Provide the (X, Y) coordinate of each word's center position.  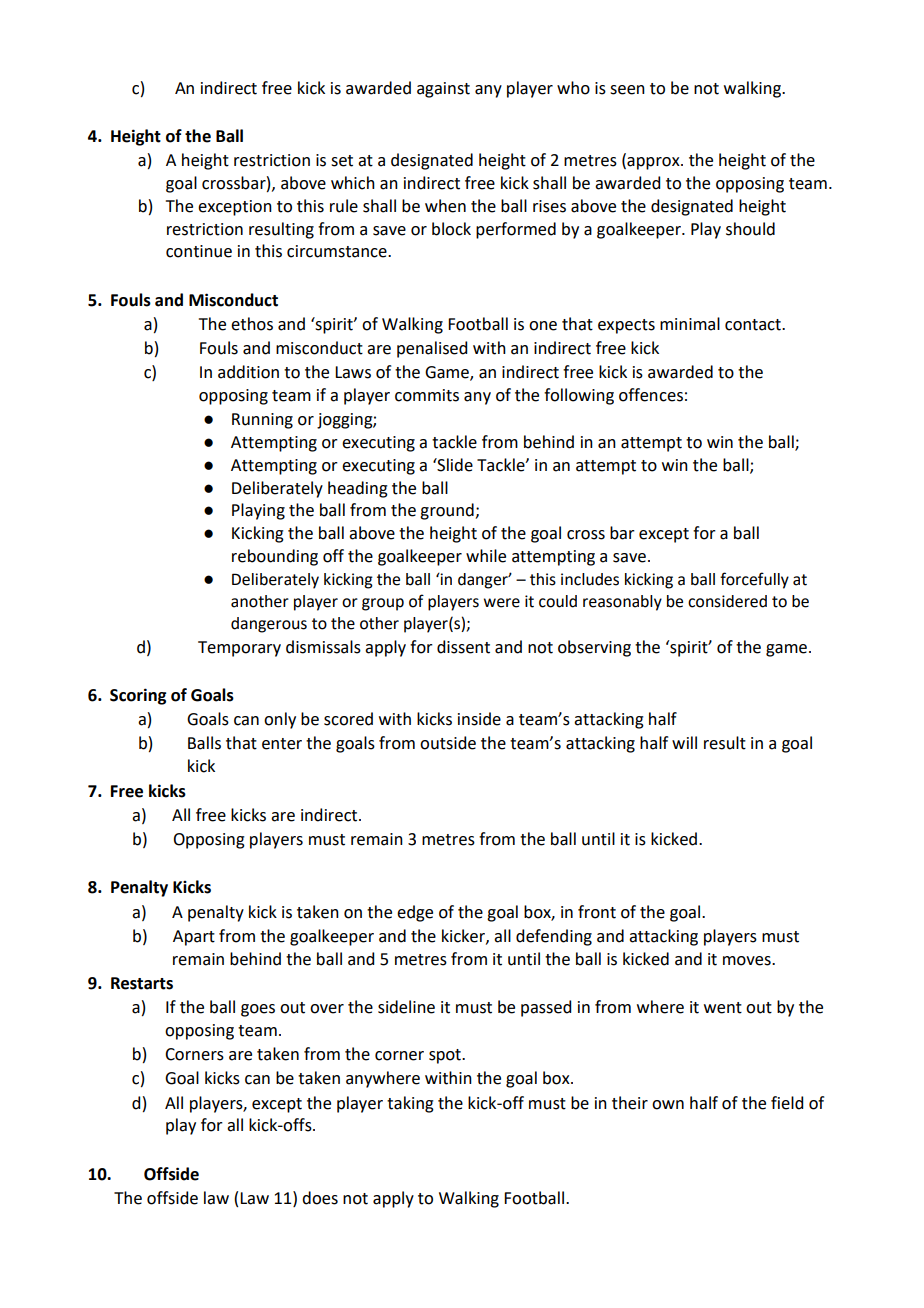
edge (415, 913)
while (486, 556)
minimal (690, 324)
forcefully (754, 580)
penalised (432, 349)
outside (448, 743)
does (320, 1198)
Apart (194, 938)
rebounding (275, 557)
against (443, 90)
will (684, 742)
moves (748, 961)
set (342, 161)
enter (282, 744)
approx (653, 163)
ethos (252, 324)
